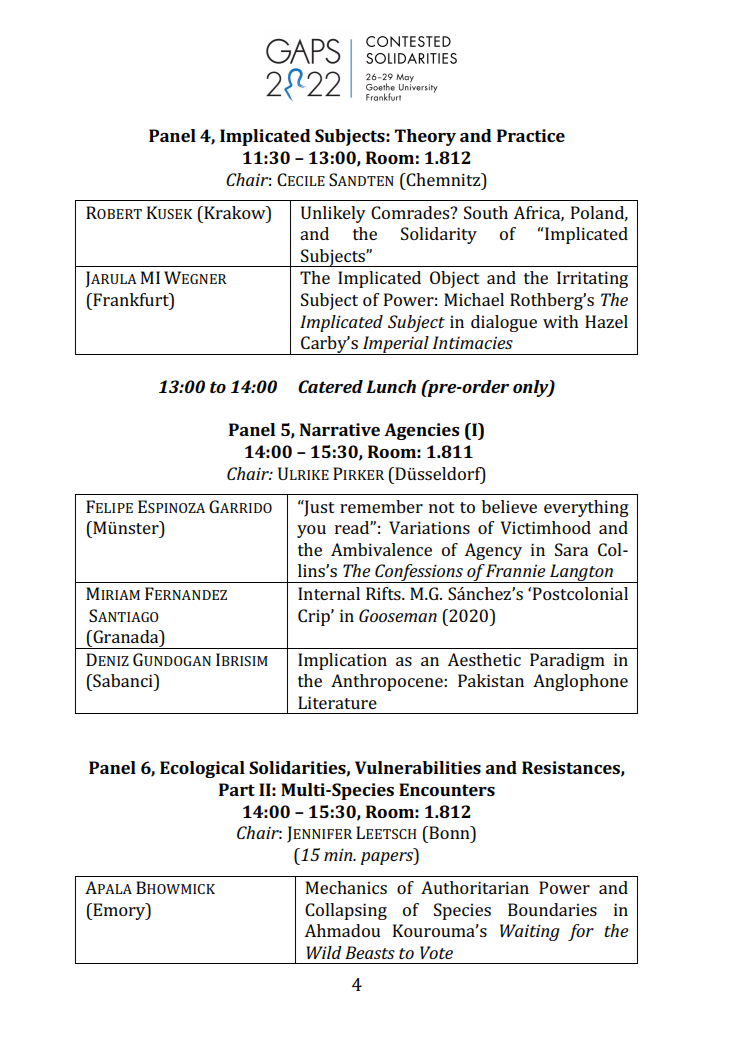 The image size is (737, 1044). What do you see at coordinates (324, 952) in the page?
I see `Wild` at bounding box center [324, 952].
